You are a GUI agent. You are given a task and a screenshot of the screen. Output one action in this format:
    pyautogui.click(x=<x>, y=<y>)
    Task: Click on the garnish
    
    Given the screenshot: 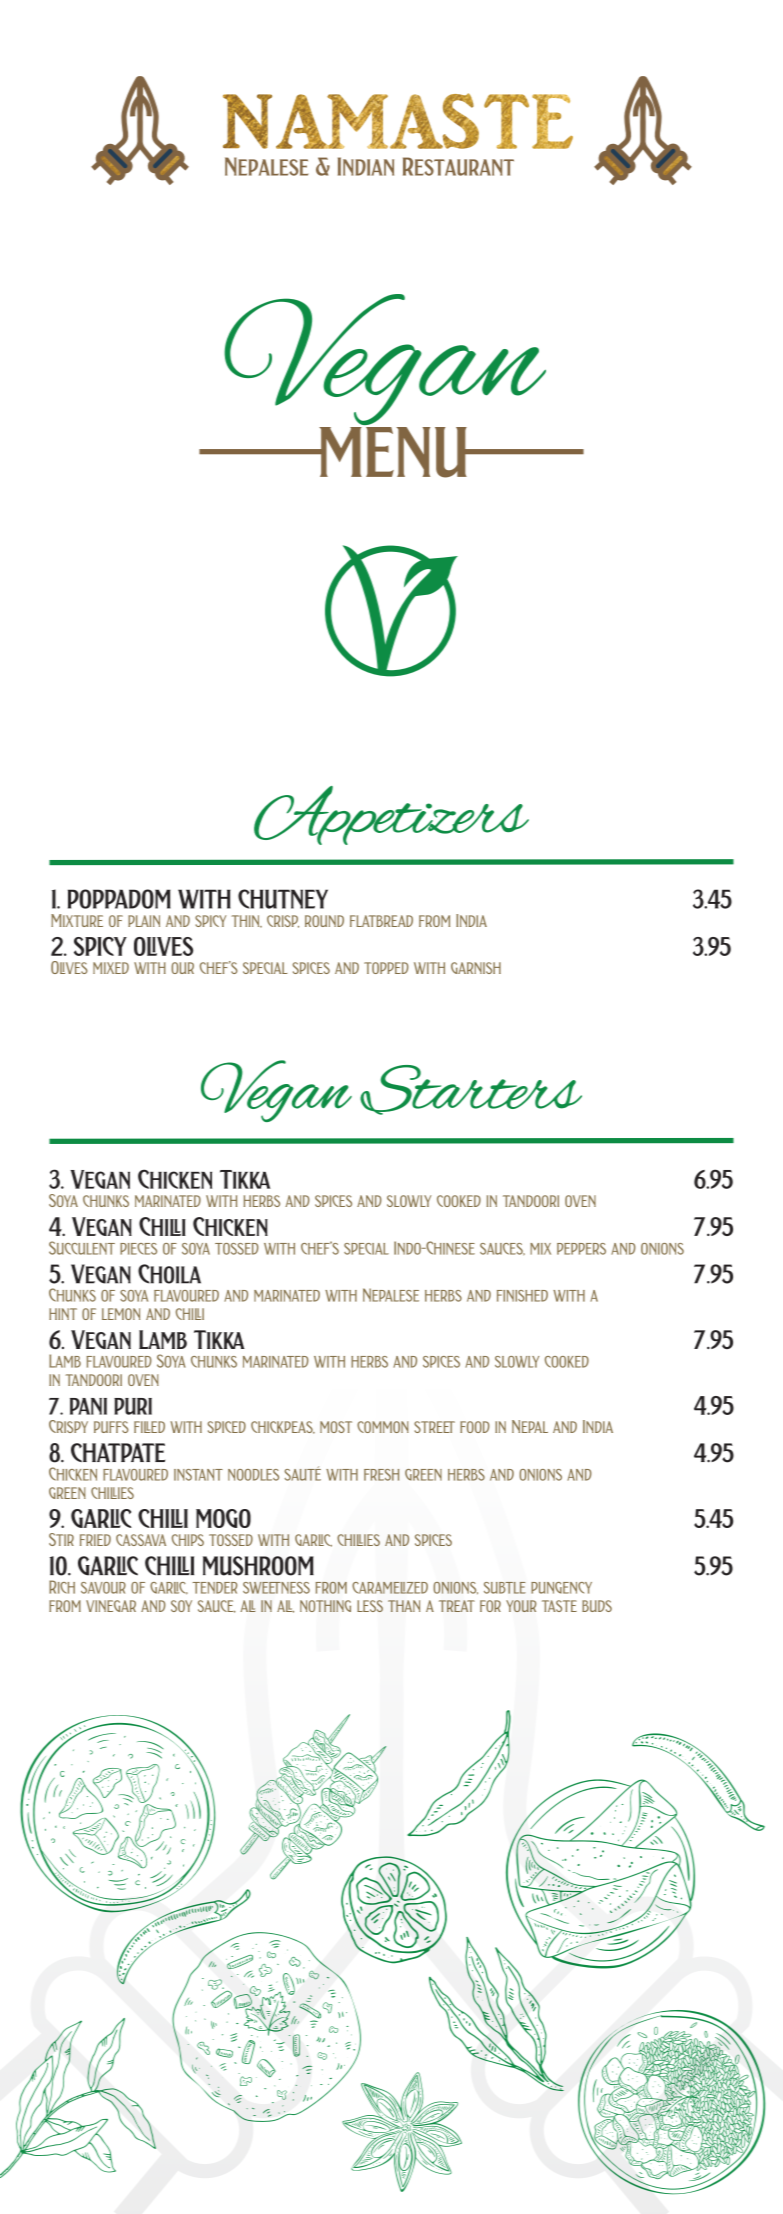 What is the action you would take?
    pyautogui.click(x=476, y=968)
